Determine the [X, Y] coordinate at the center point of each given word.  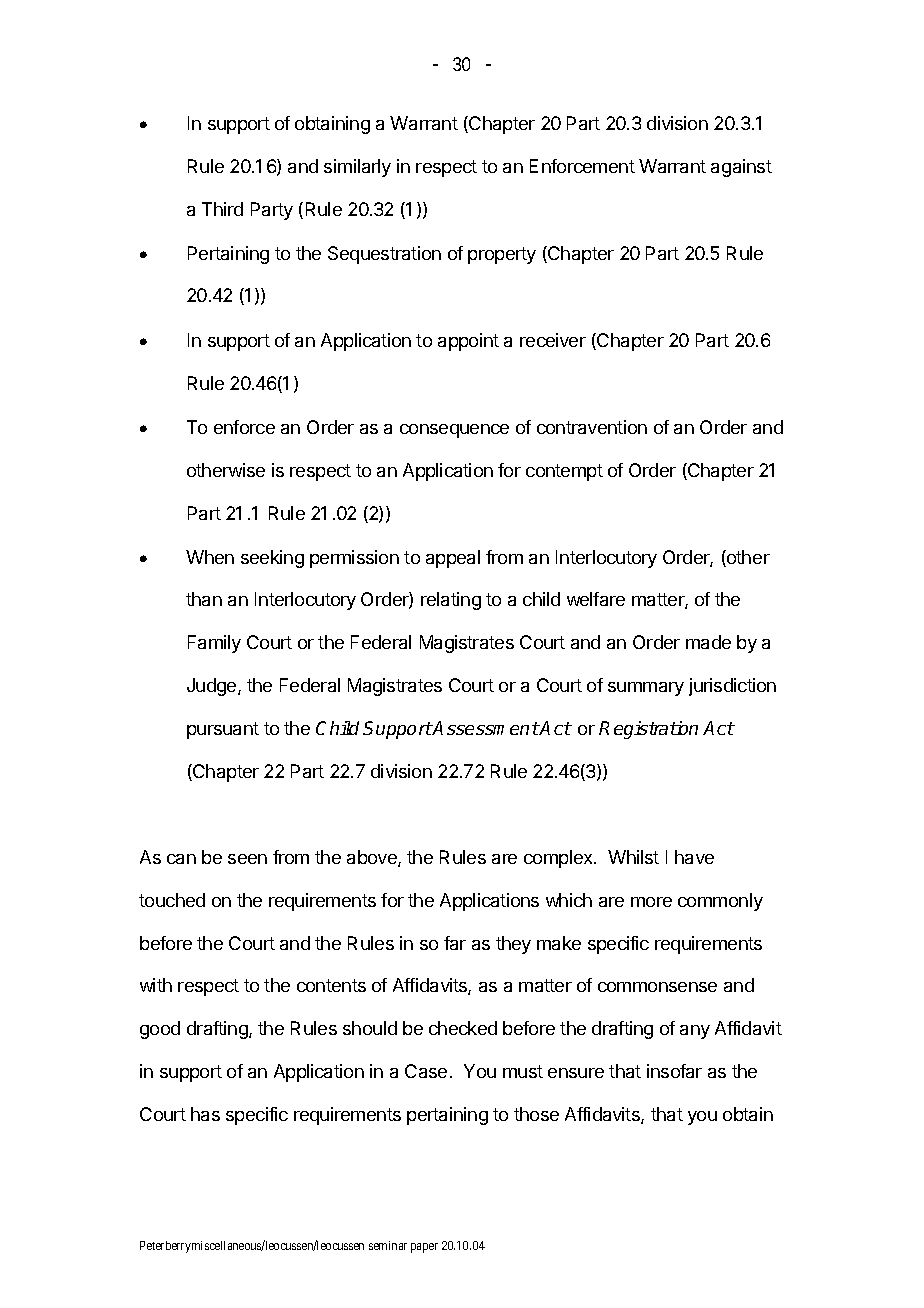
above [373, 858]
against [741, 168]
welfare [596, 599]
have [694, 857]
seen [247, 859]
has [205, 1114]
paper [424, 1248]
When [210, 557]
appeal [453, 559]
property [502, 255]
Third [222, 209]
